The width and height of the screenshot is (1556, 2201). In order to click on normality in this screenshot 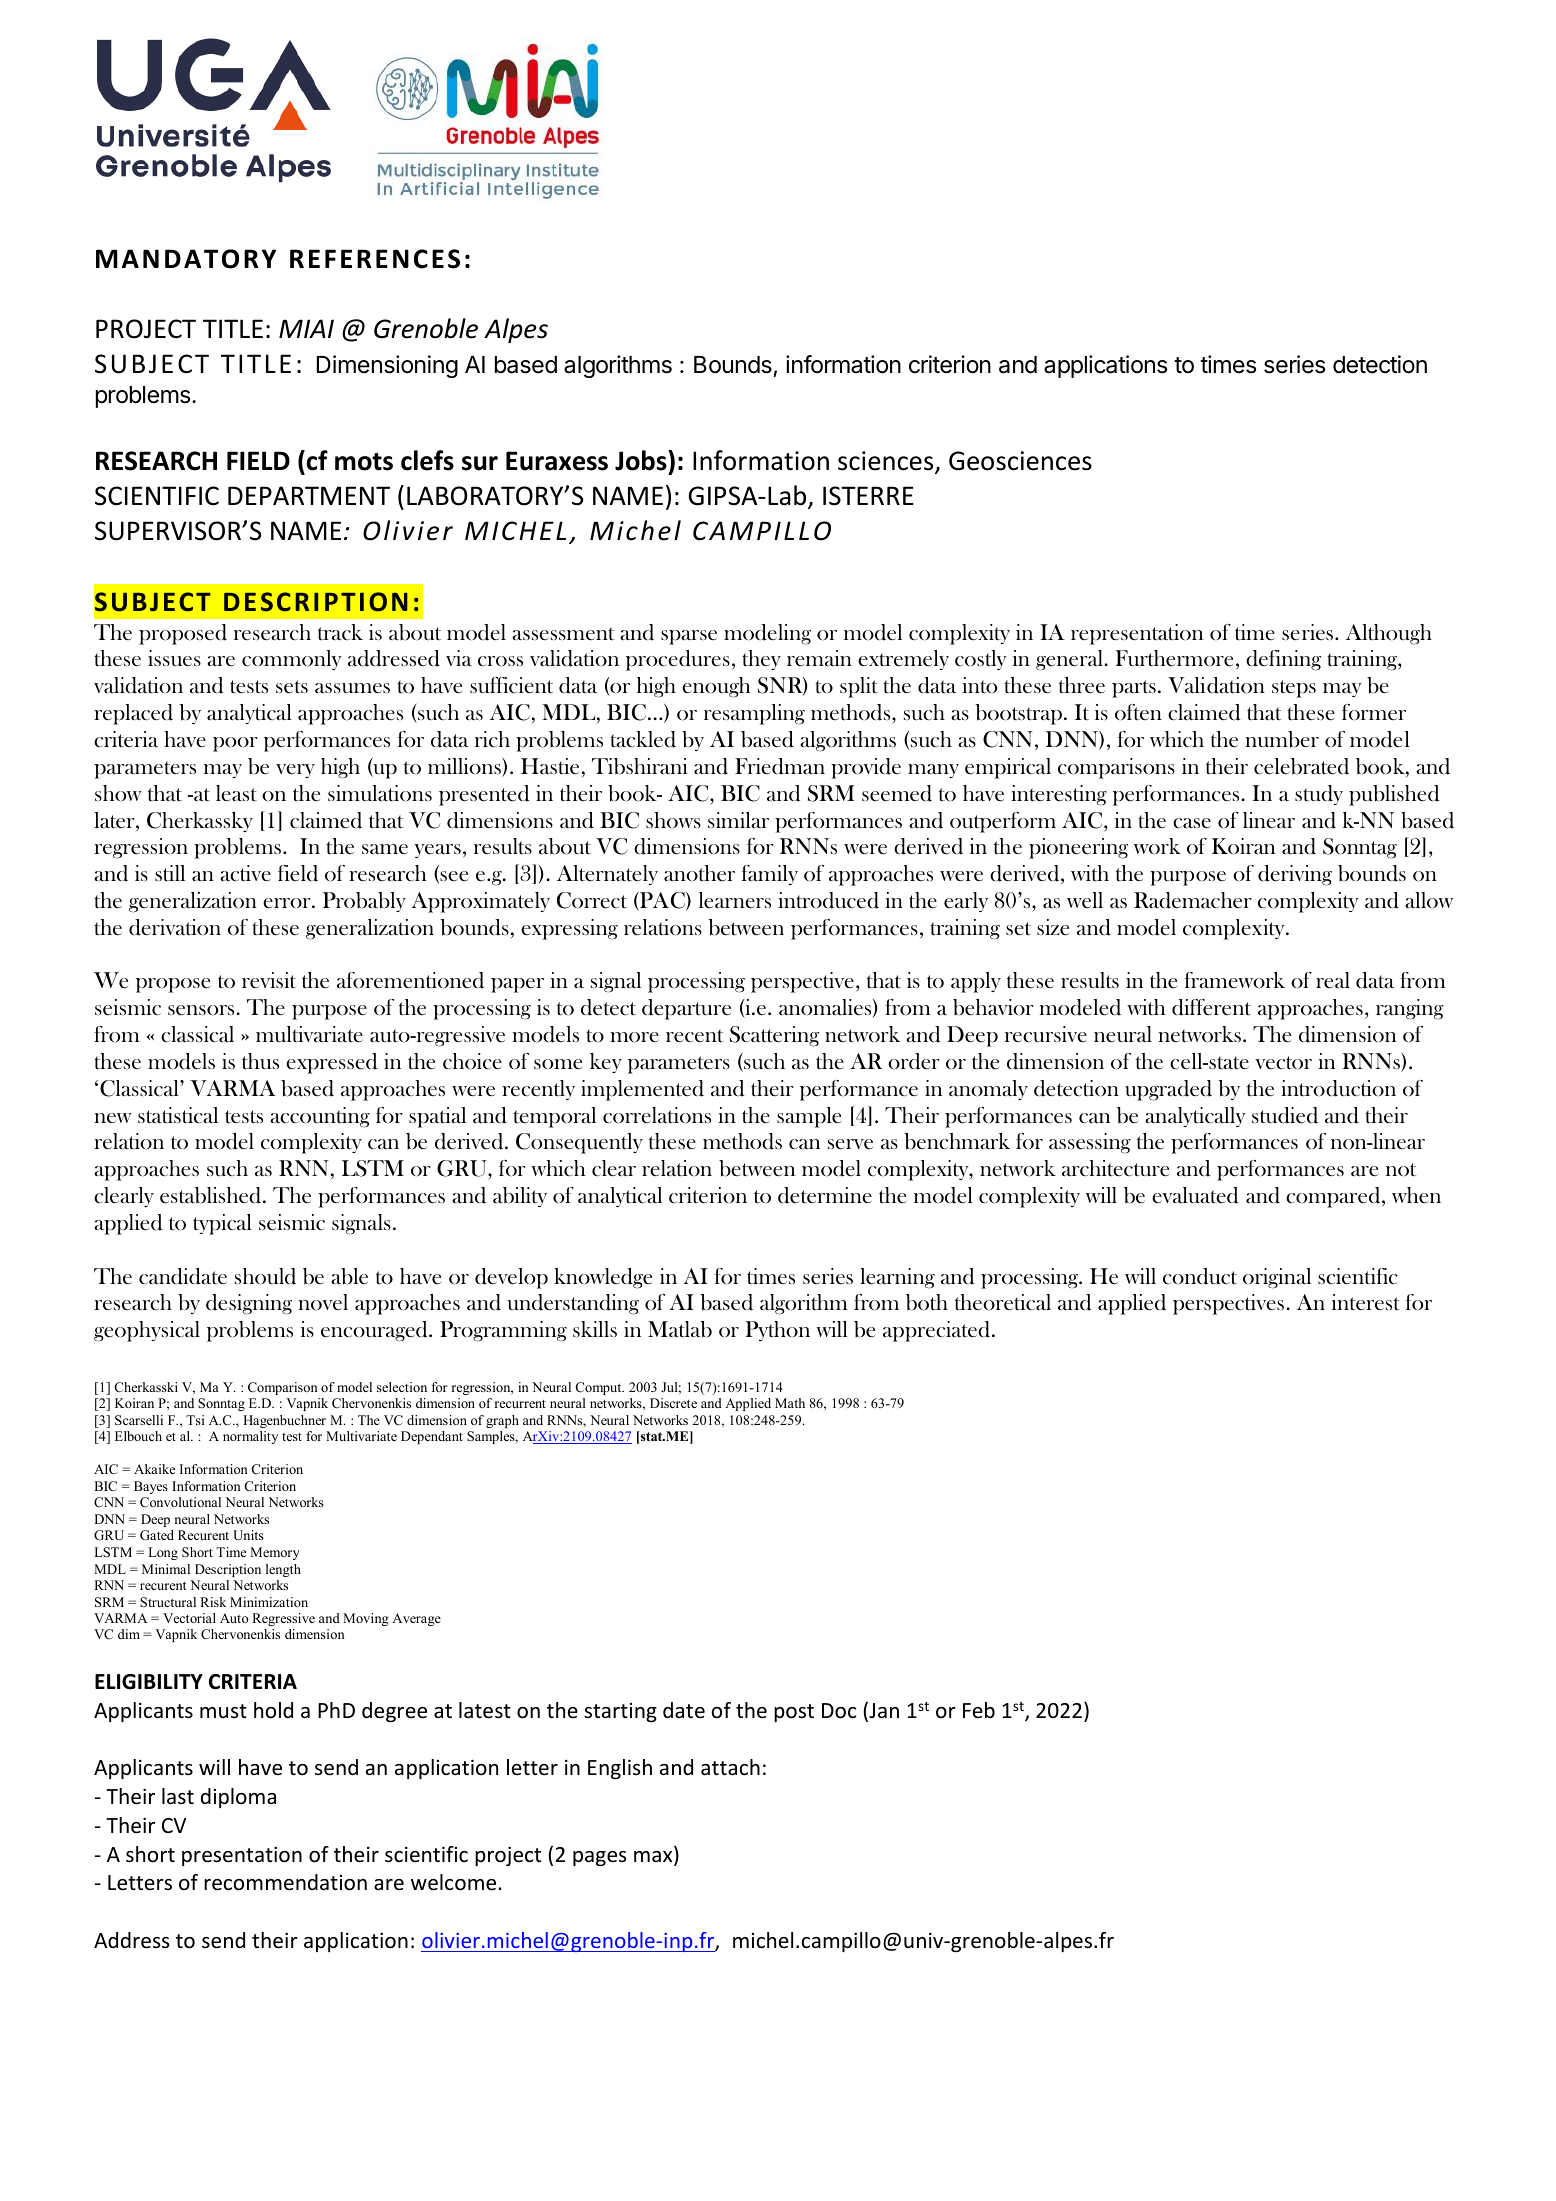, I will do `click(250, 1437)`.
